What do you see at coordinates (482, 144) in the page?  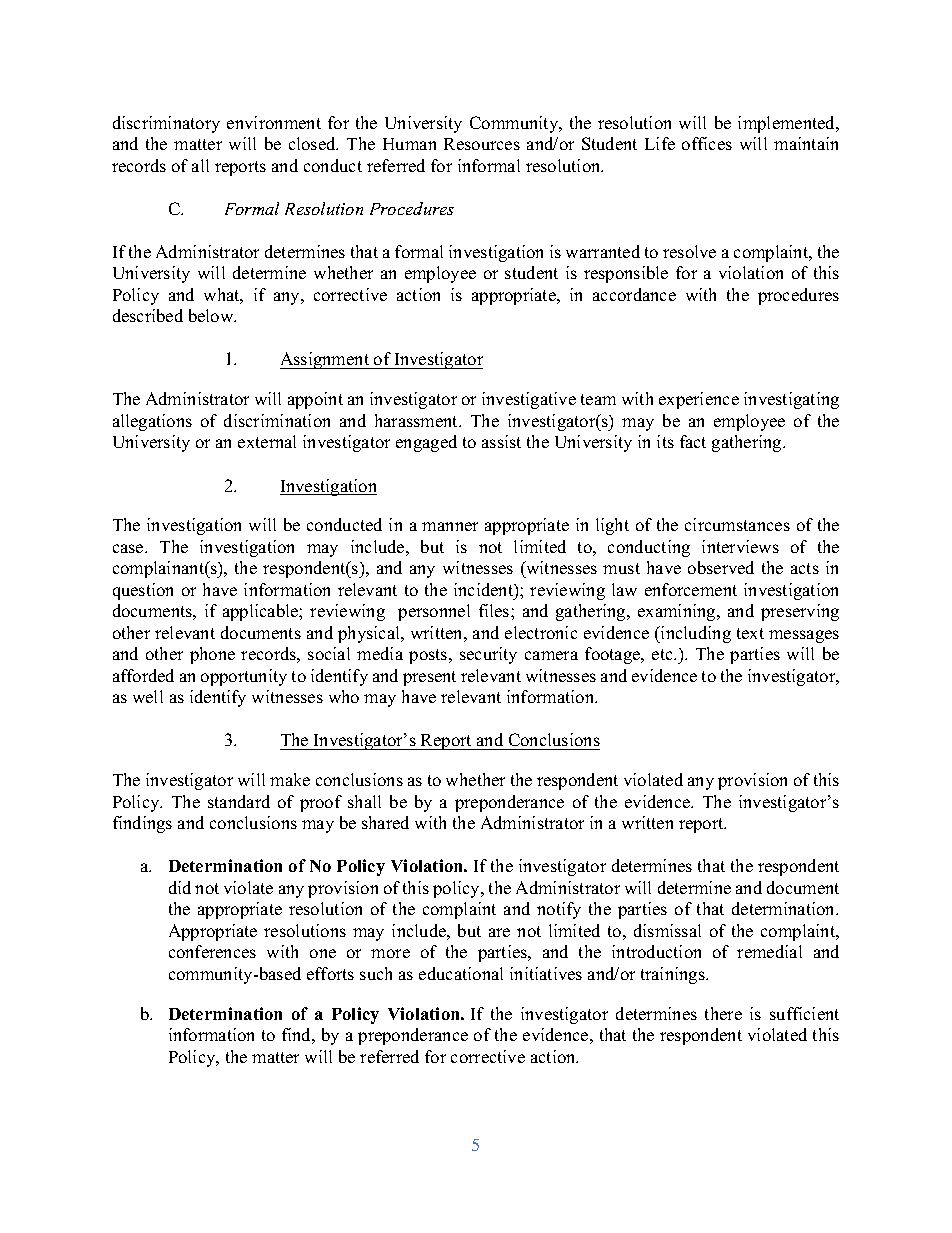 I see `Resources` at bounding box center [482, 144].
